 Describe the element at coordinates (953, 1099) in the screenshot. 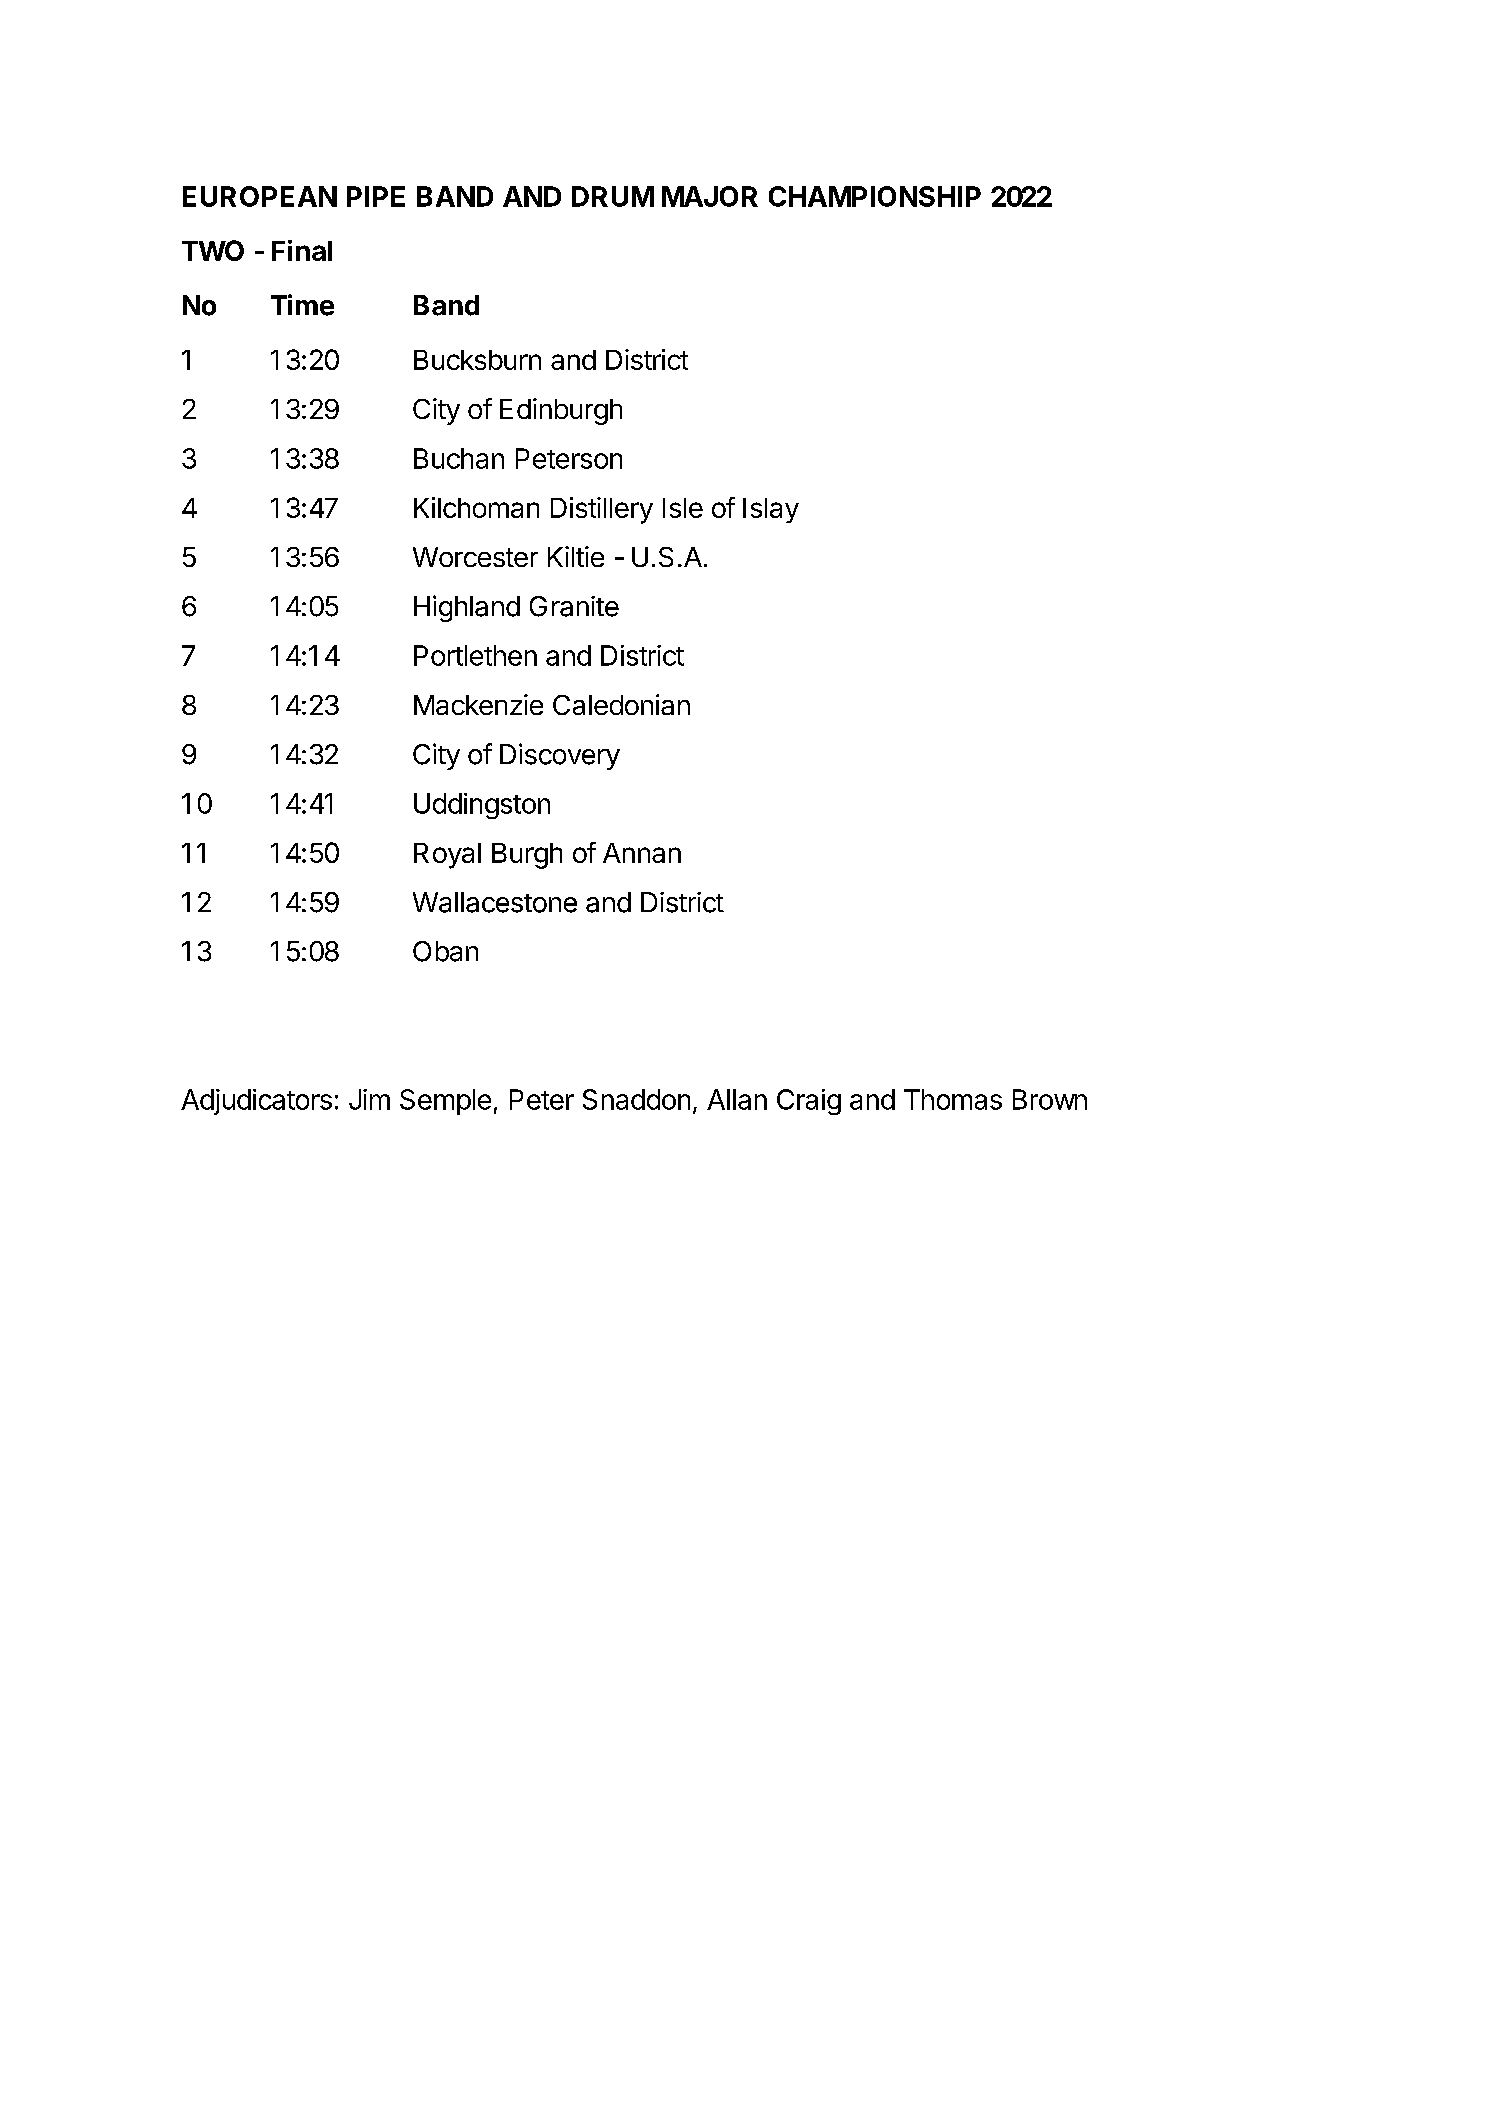

I see `Thomas` at that location.
